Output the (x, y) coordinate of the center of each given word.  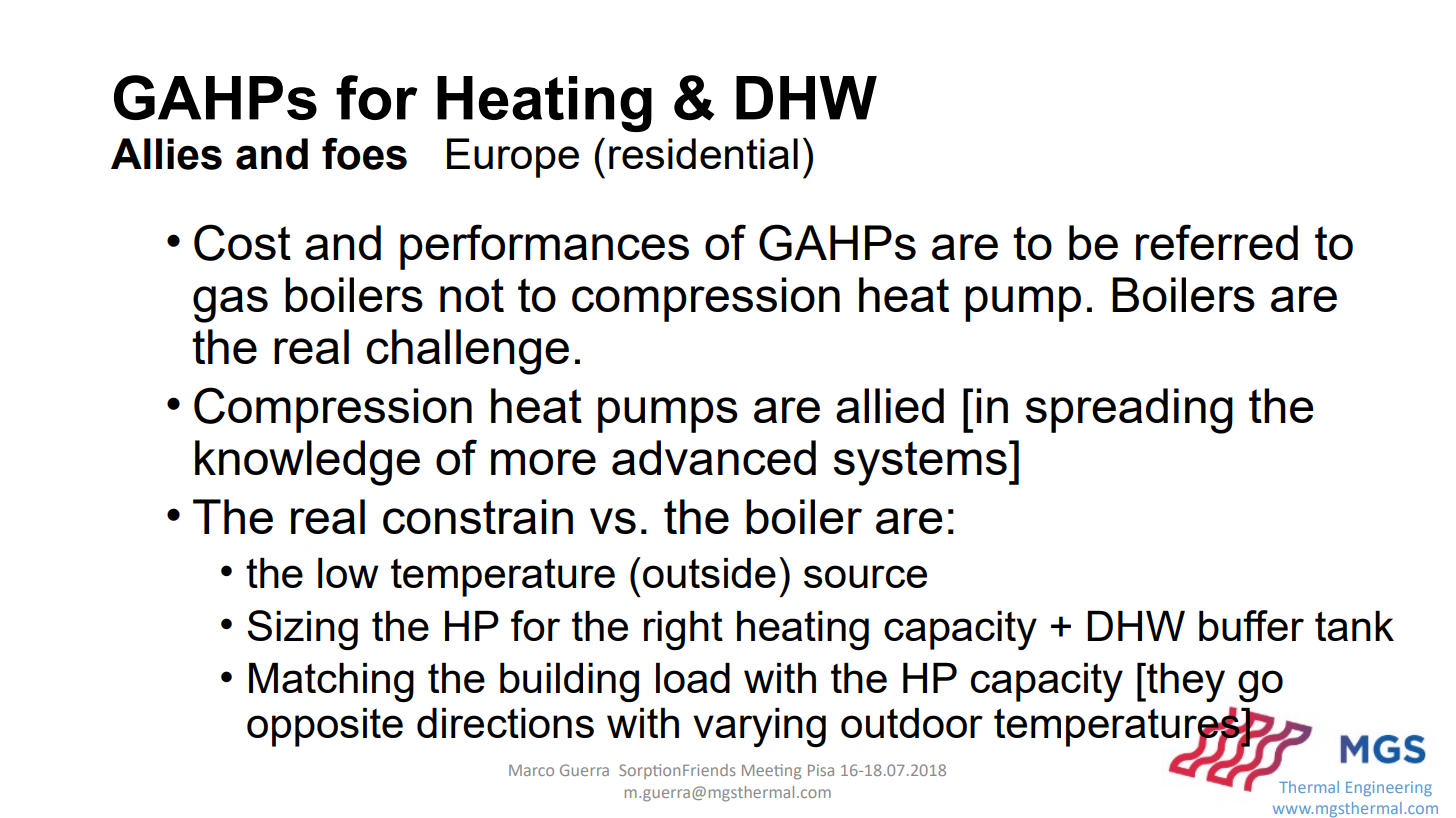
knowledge (307, 463)
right (683, 630)
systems (920, 463)
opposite (325, 727)
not (472, 295)
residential (703, 153)
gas (230, 304)
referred (1217, 242)
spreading (1129, 411)
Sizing (303, 630)
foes (364, 154)
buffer (1251, 625)
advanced (714, 457)
